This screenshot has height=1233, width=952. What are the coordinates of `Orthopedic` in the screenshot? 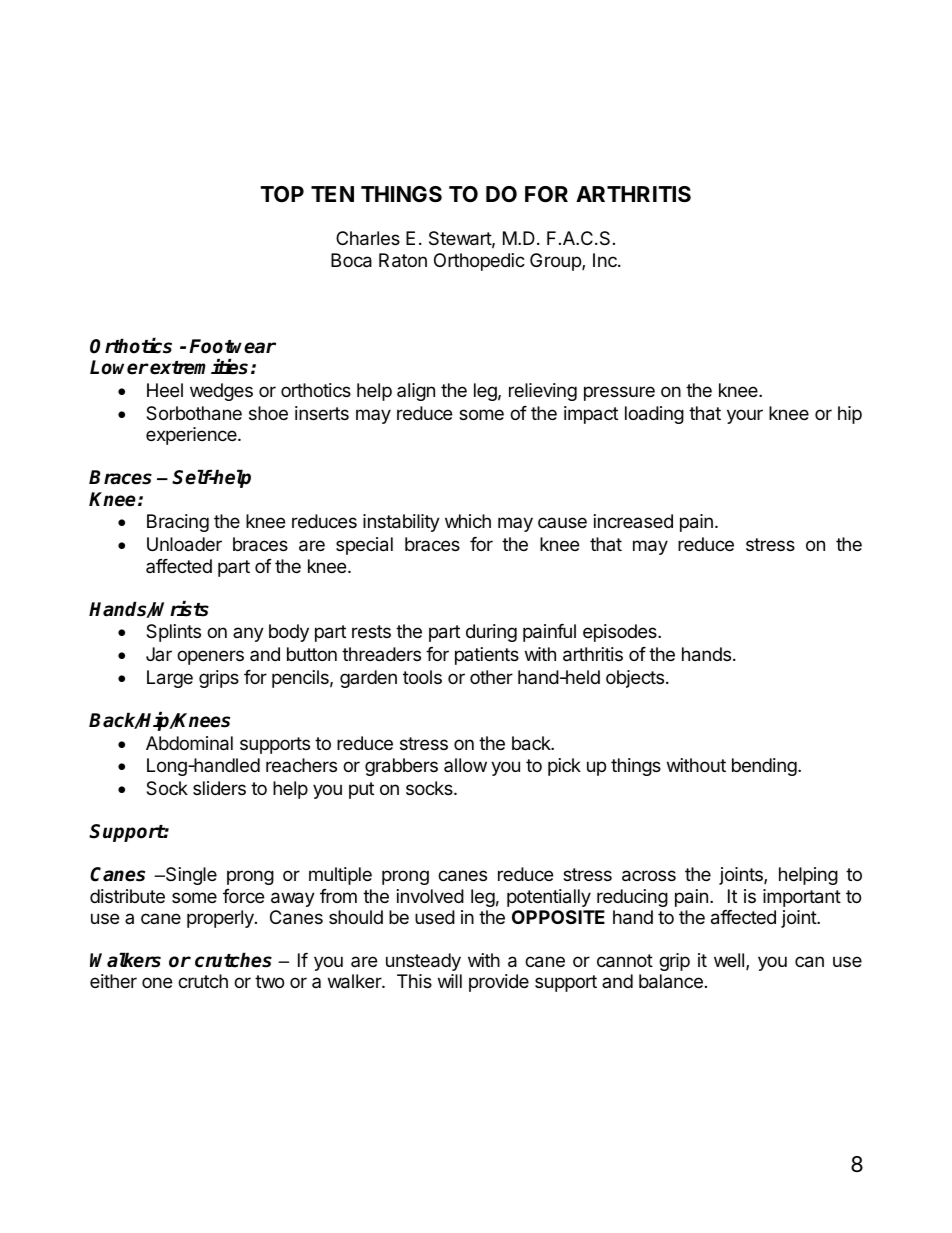 It's located at (479, 262).
